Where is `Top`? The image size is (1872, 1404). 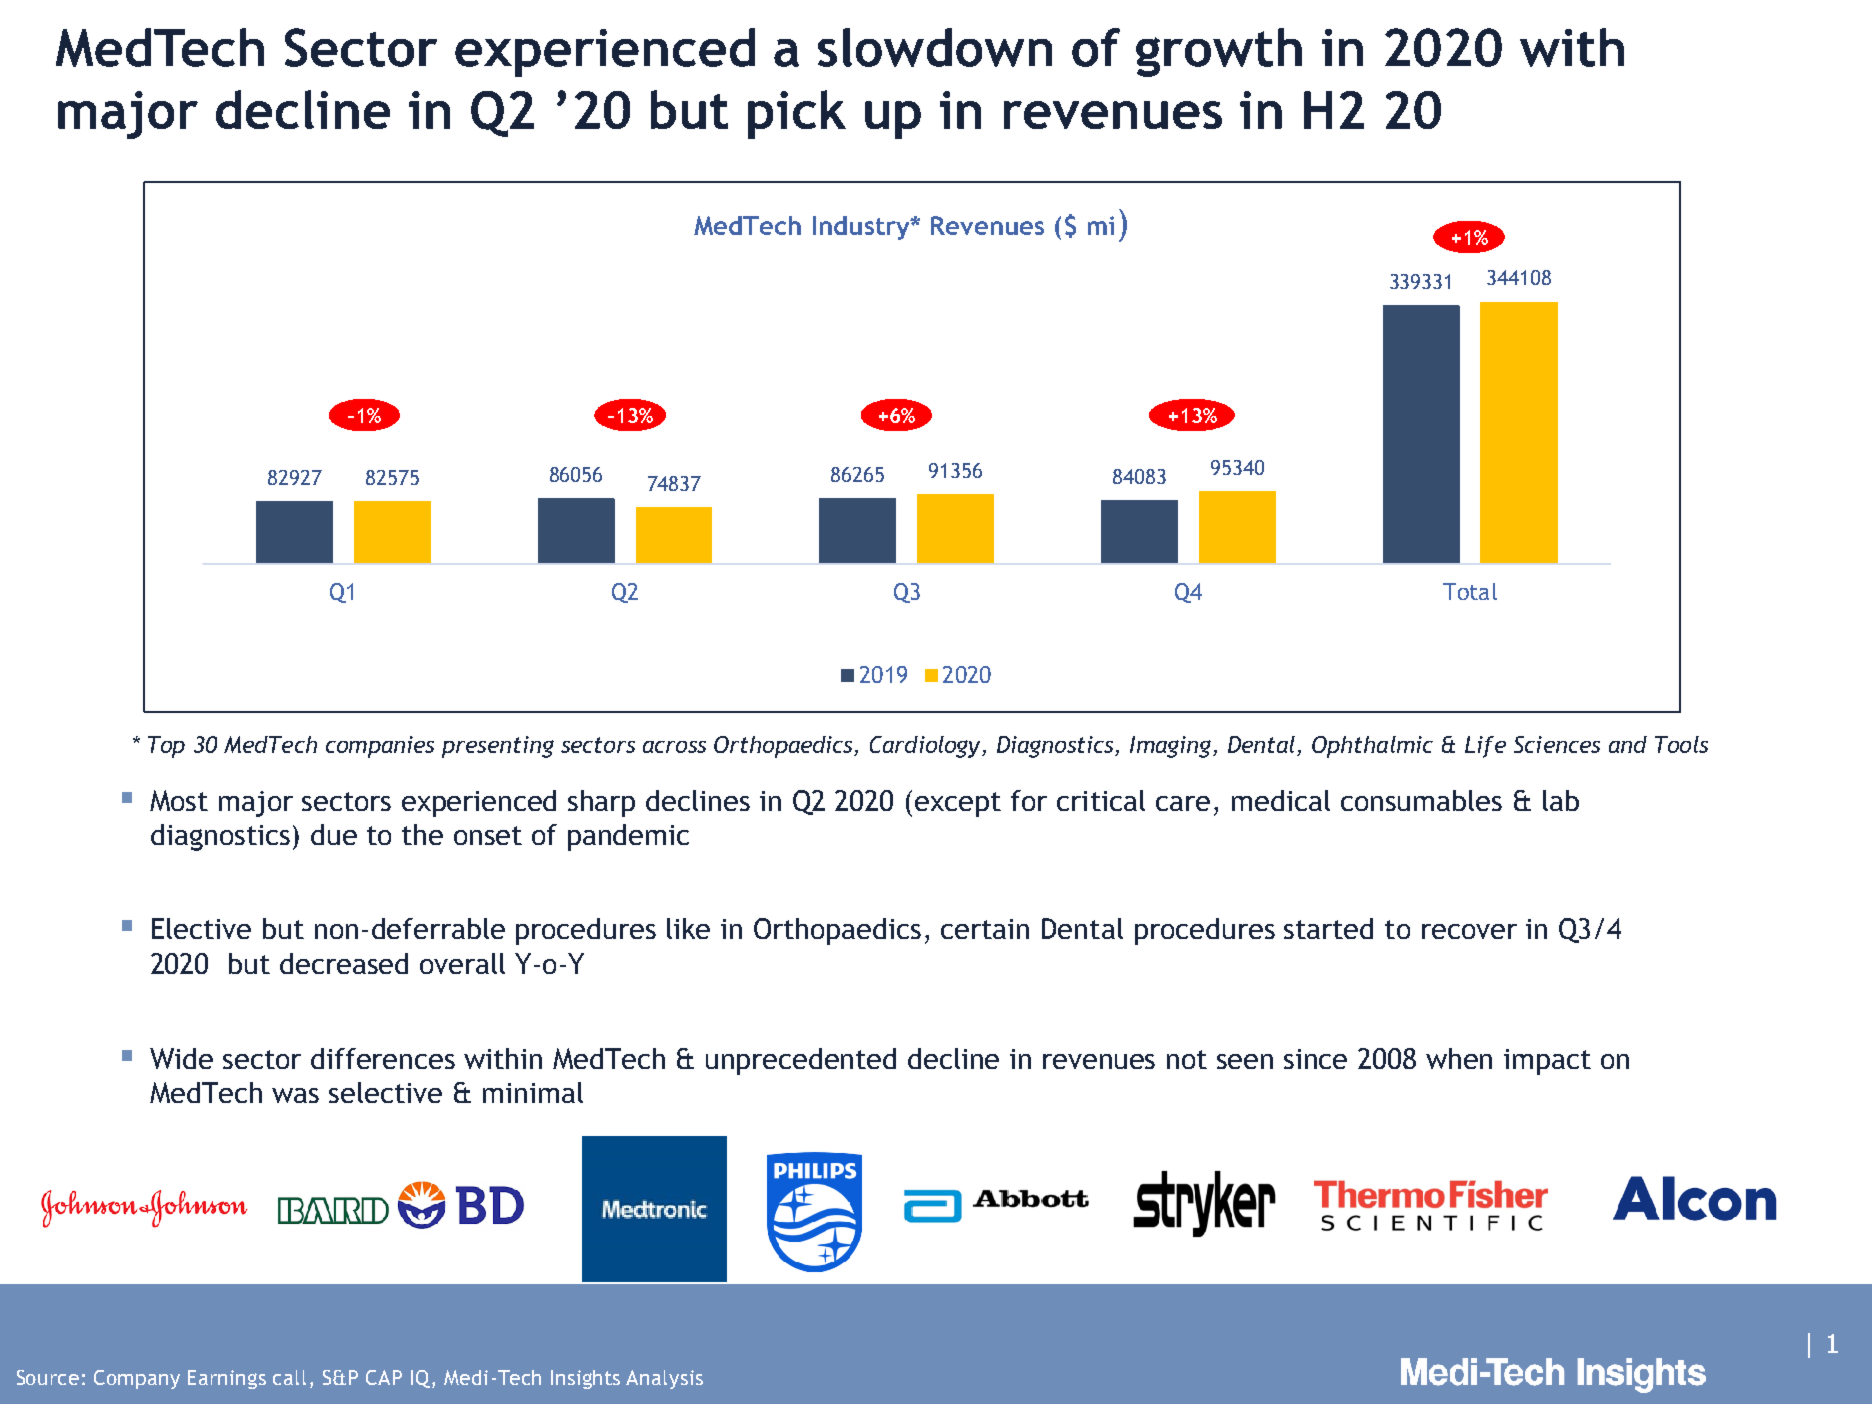 Top is located at coordinates (166, 747).
